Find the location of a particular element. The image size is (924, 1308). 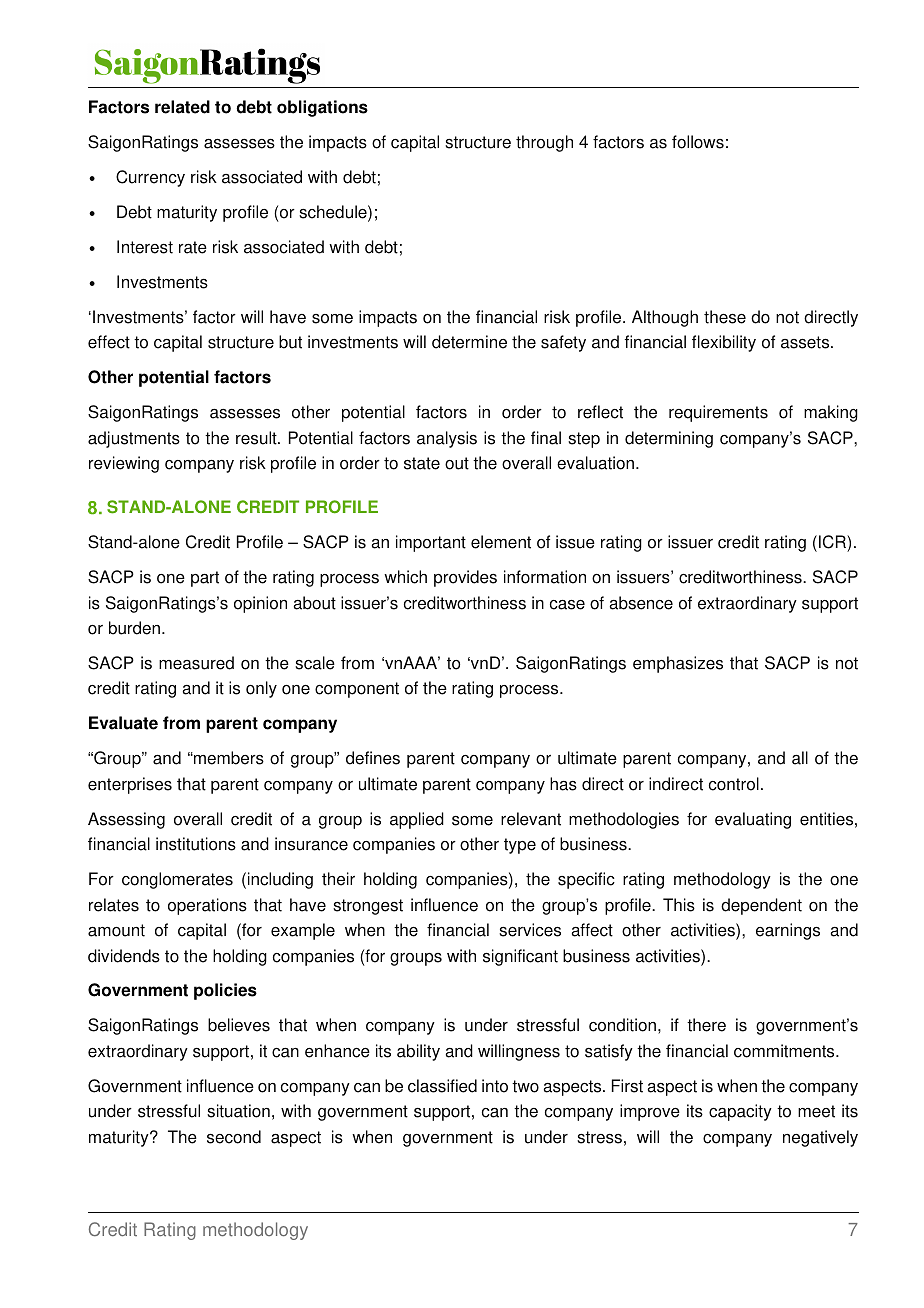

determine is located at coordinates (469, 342).
